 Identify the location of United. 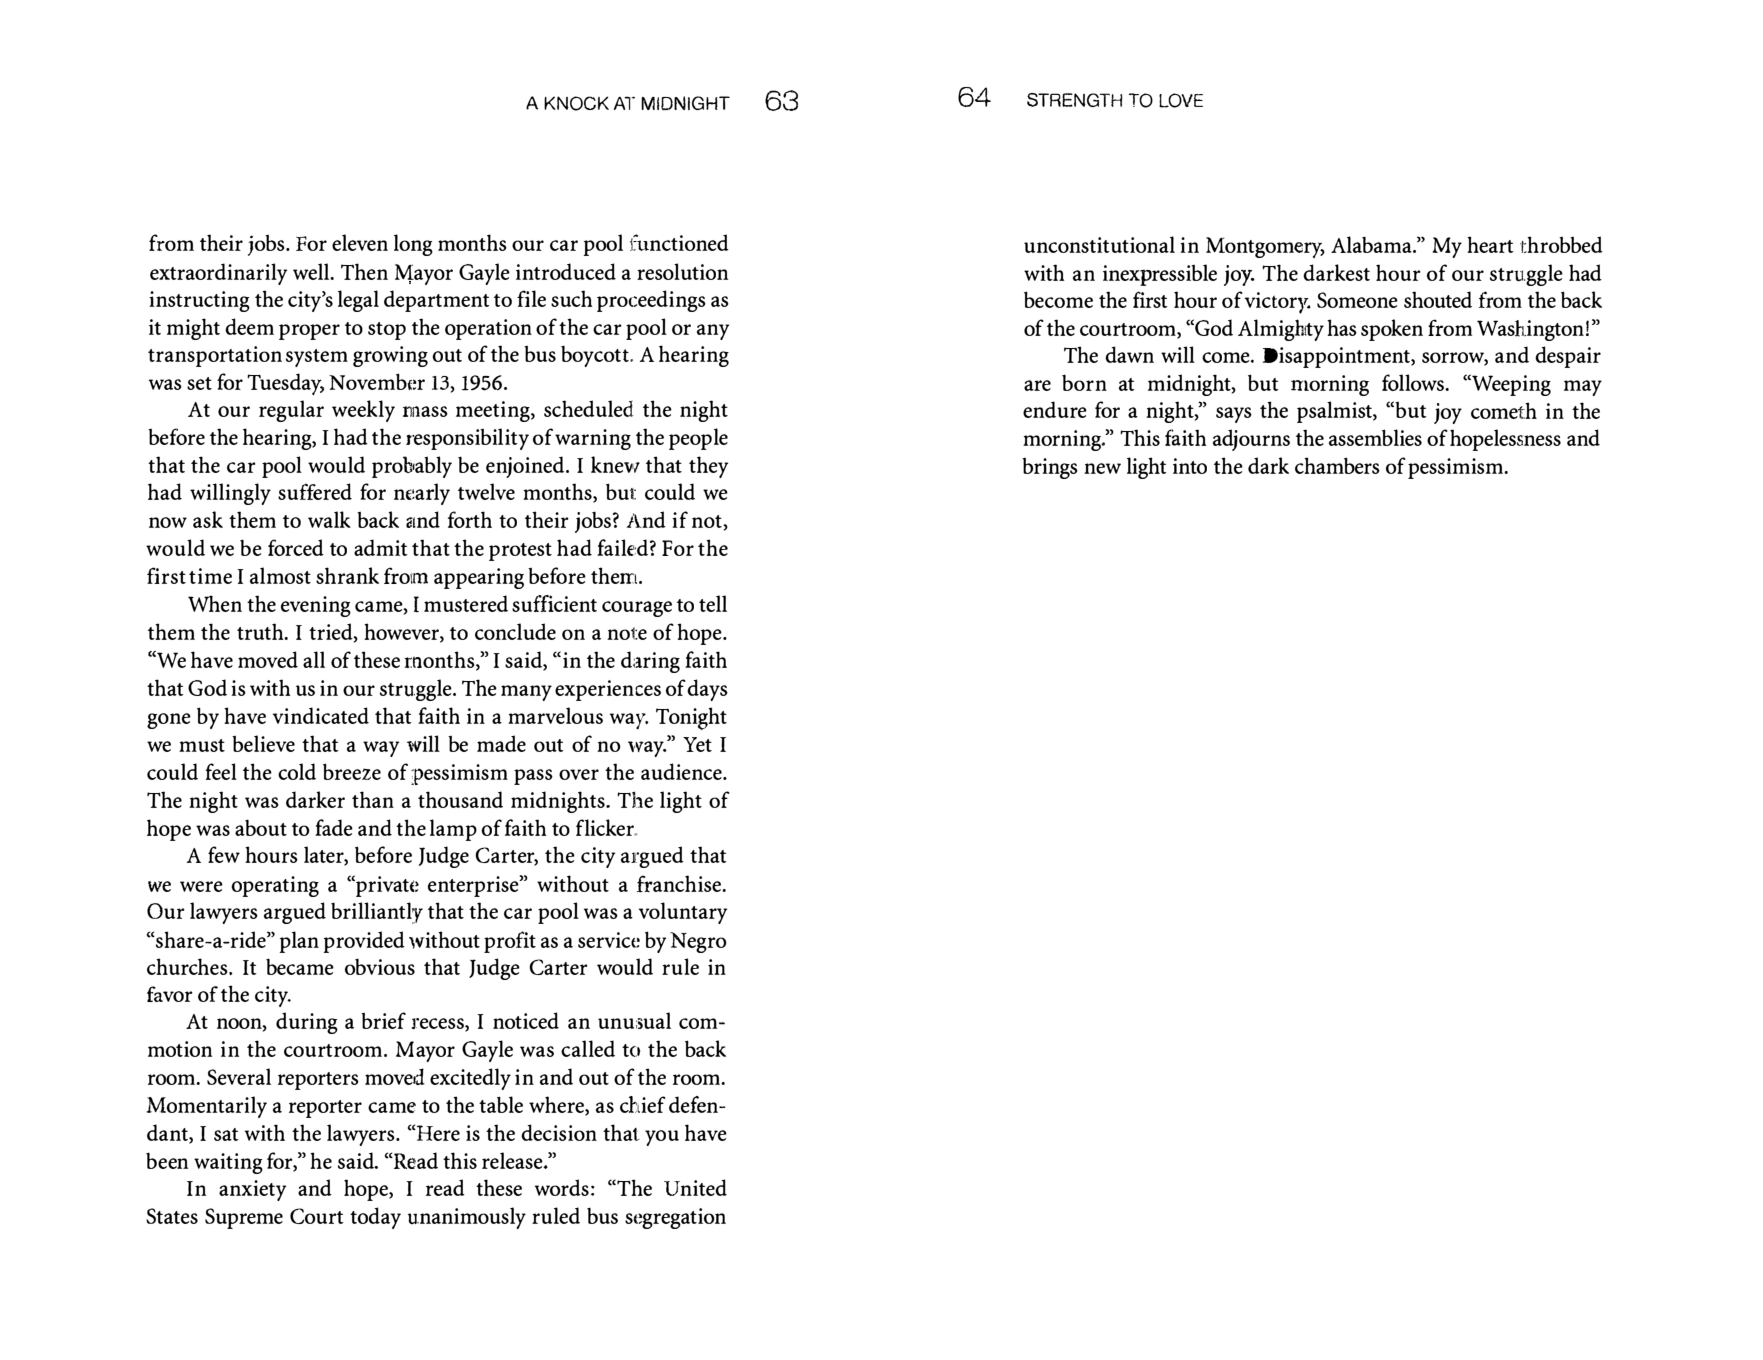
(695, 1187).
